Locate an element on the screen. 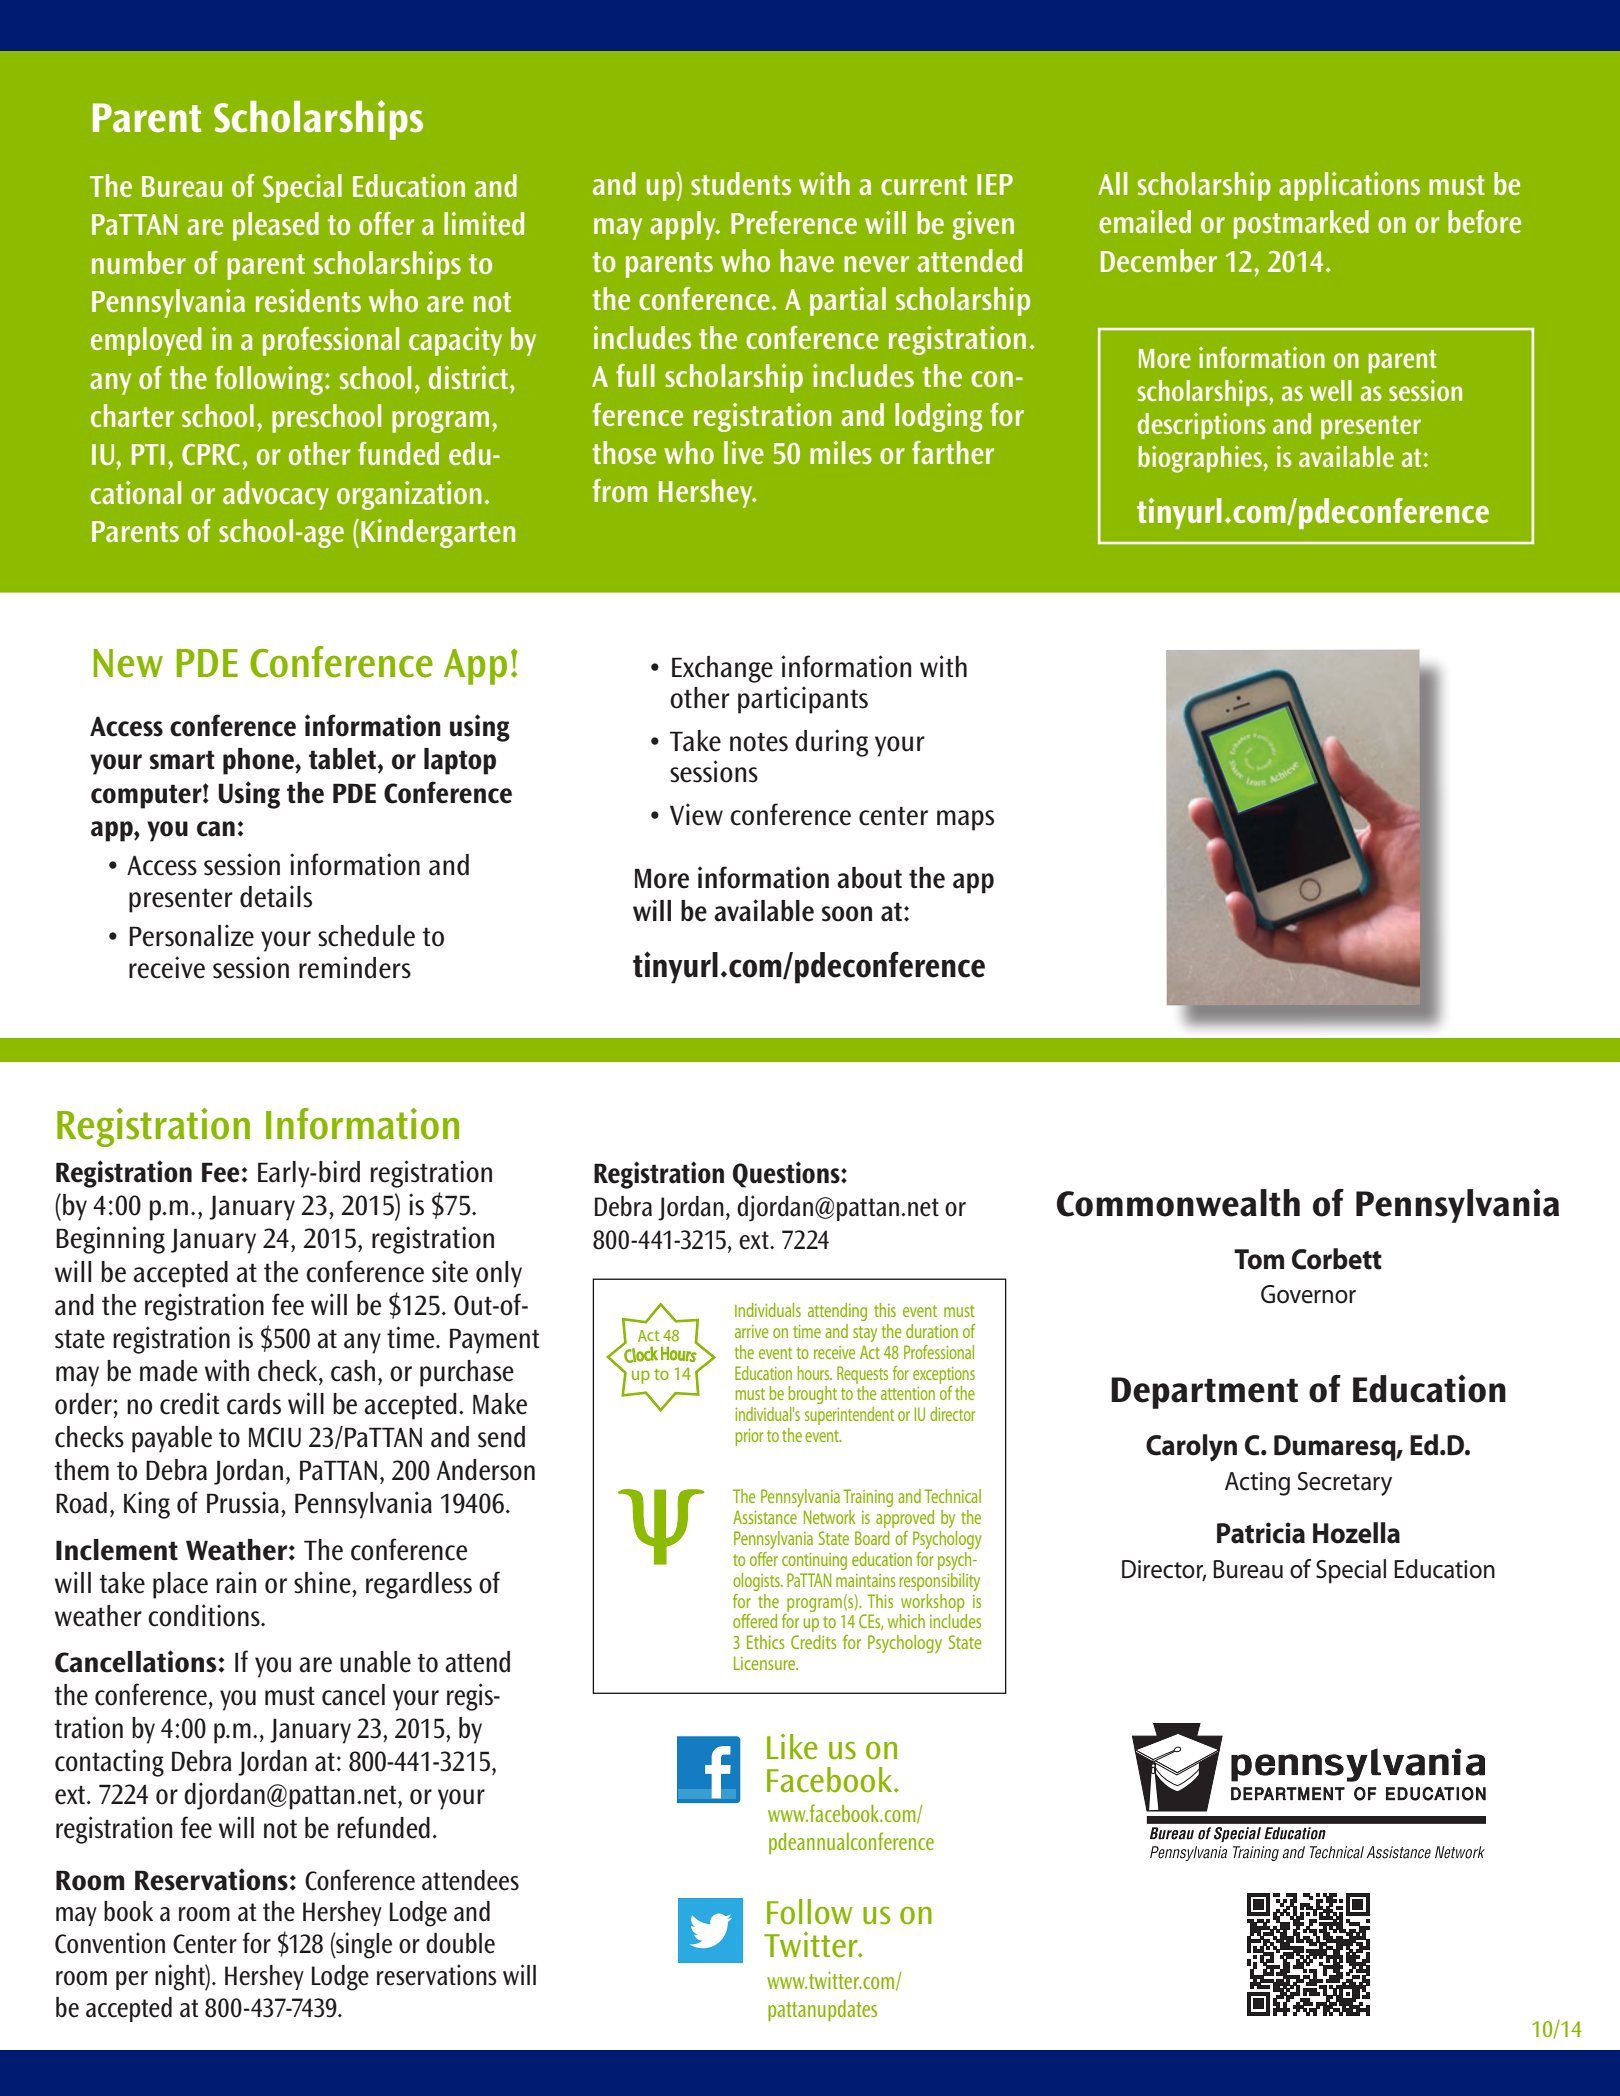 Image resolution: width=1620 pixels, height=2096 pixels. Prussia is located at coordinates (243, 1502).
